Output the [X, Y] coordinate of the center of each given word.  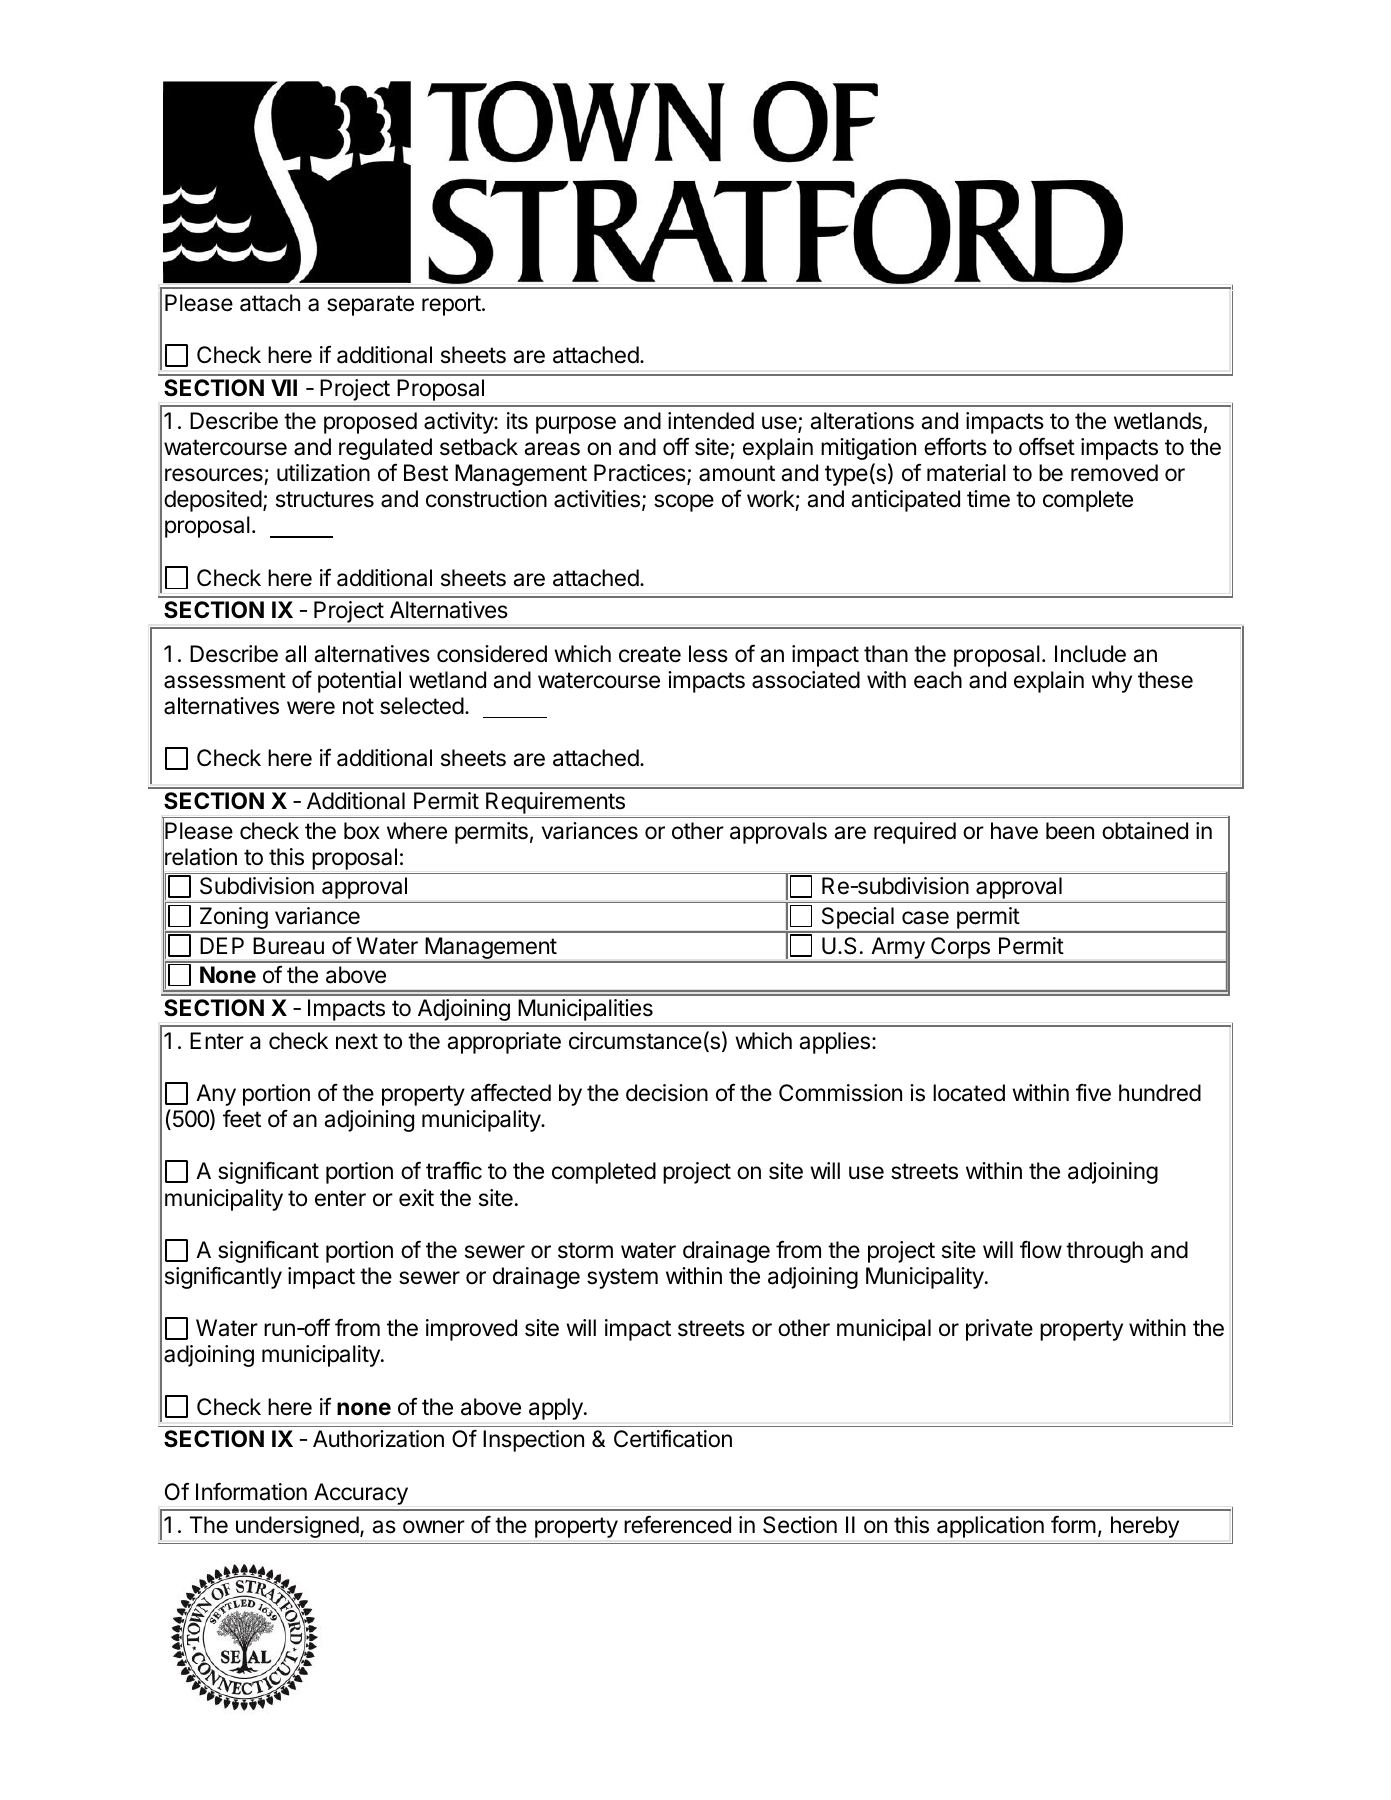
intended [711, 421]
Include [1090, 654]
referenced [677, 1524]
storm [585, 1250]
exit [416, 1198]
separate [370, 305]
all [295, 654]
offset [1047, 446]
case [925, 918]
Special [857, 919]
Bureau [288, 946]
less [708, 654]
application [990, 1527]
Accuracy [361, 1494]
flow [1041, 1249]
